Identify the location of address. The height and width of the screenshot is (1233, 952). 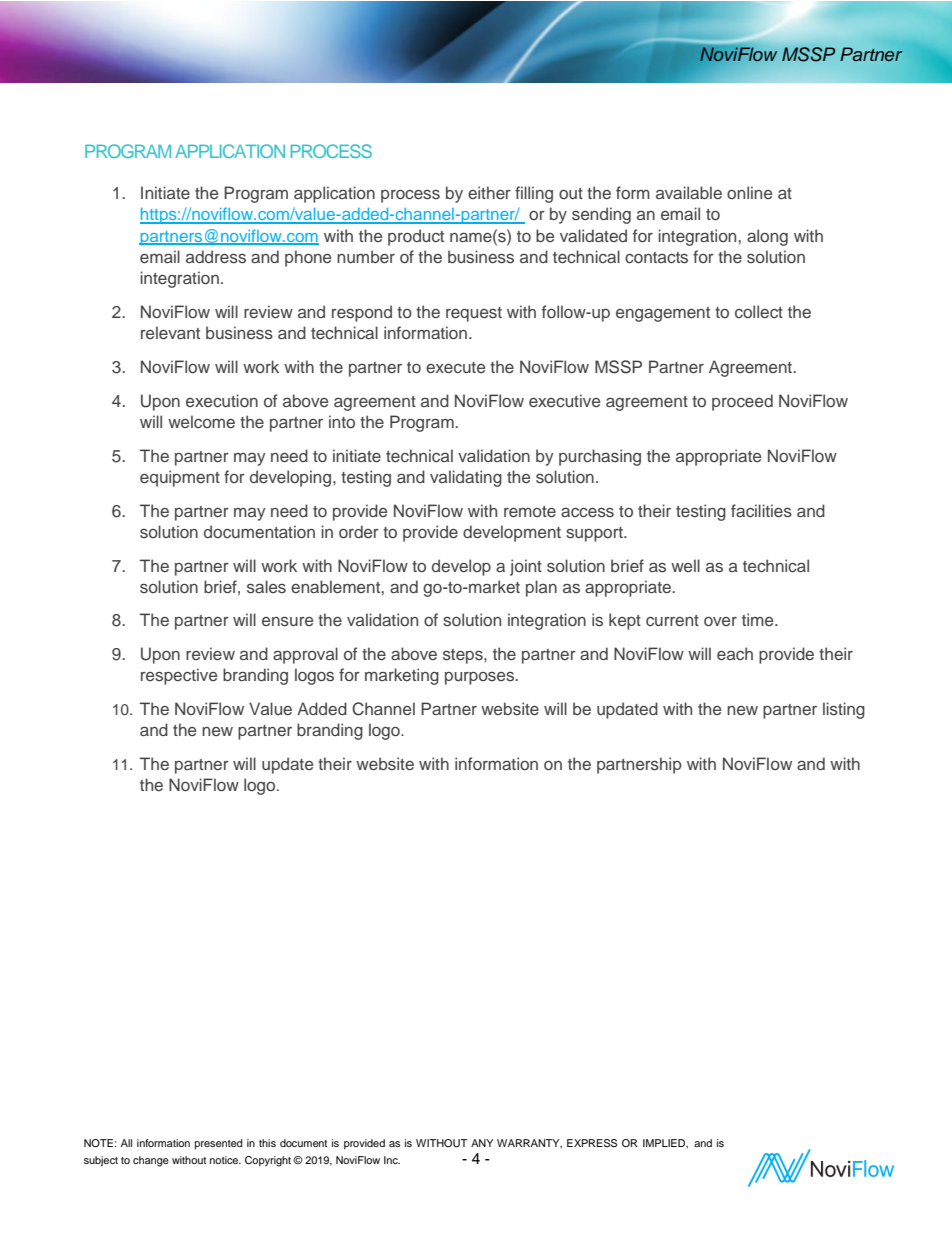
(216, 256).
